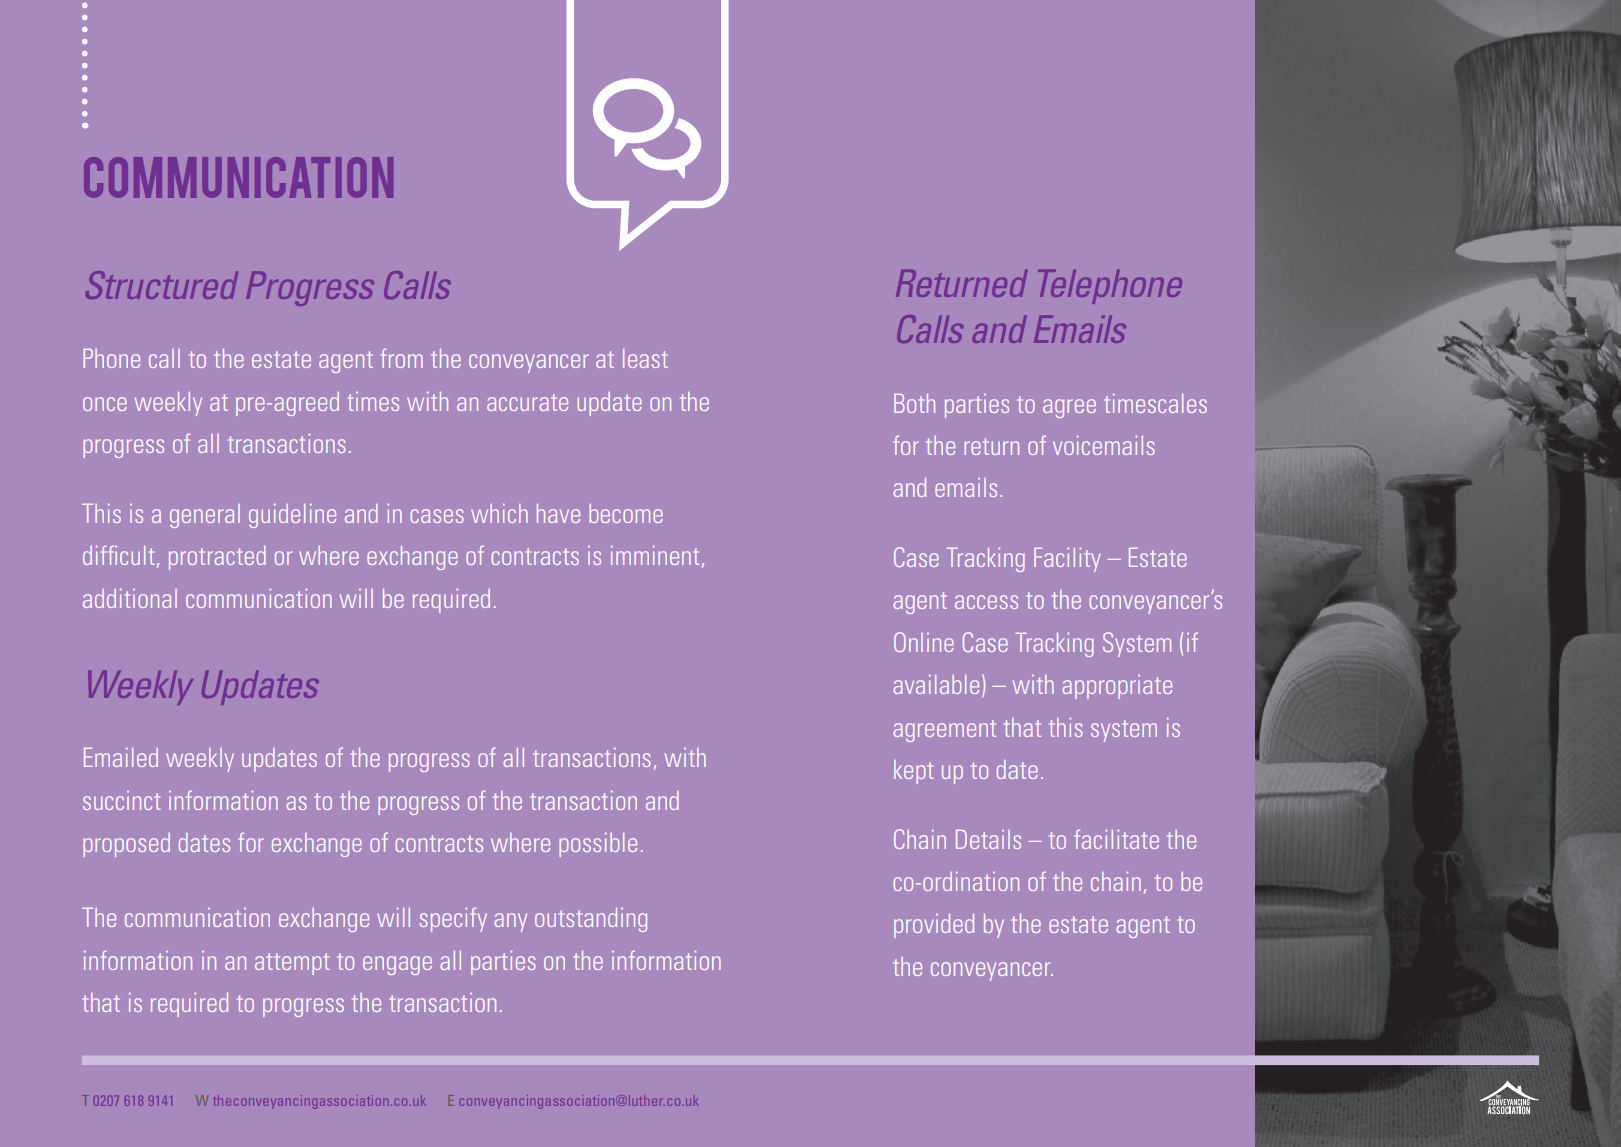 This screenshot has width=1621, height=1147. Describe the element at coordinates (986, 602) in the screenshot. I see `access` at that location.
